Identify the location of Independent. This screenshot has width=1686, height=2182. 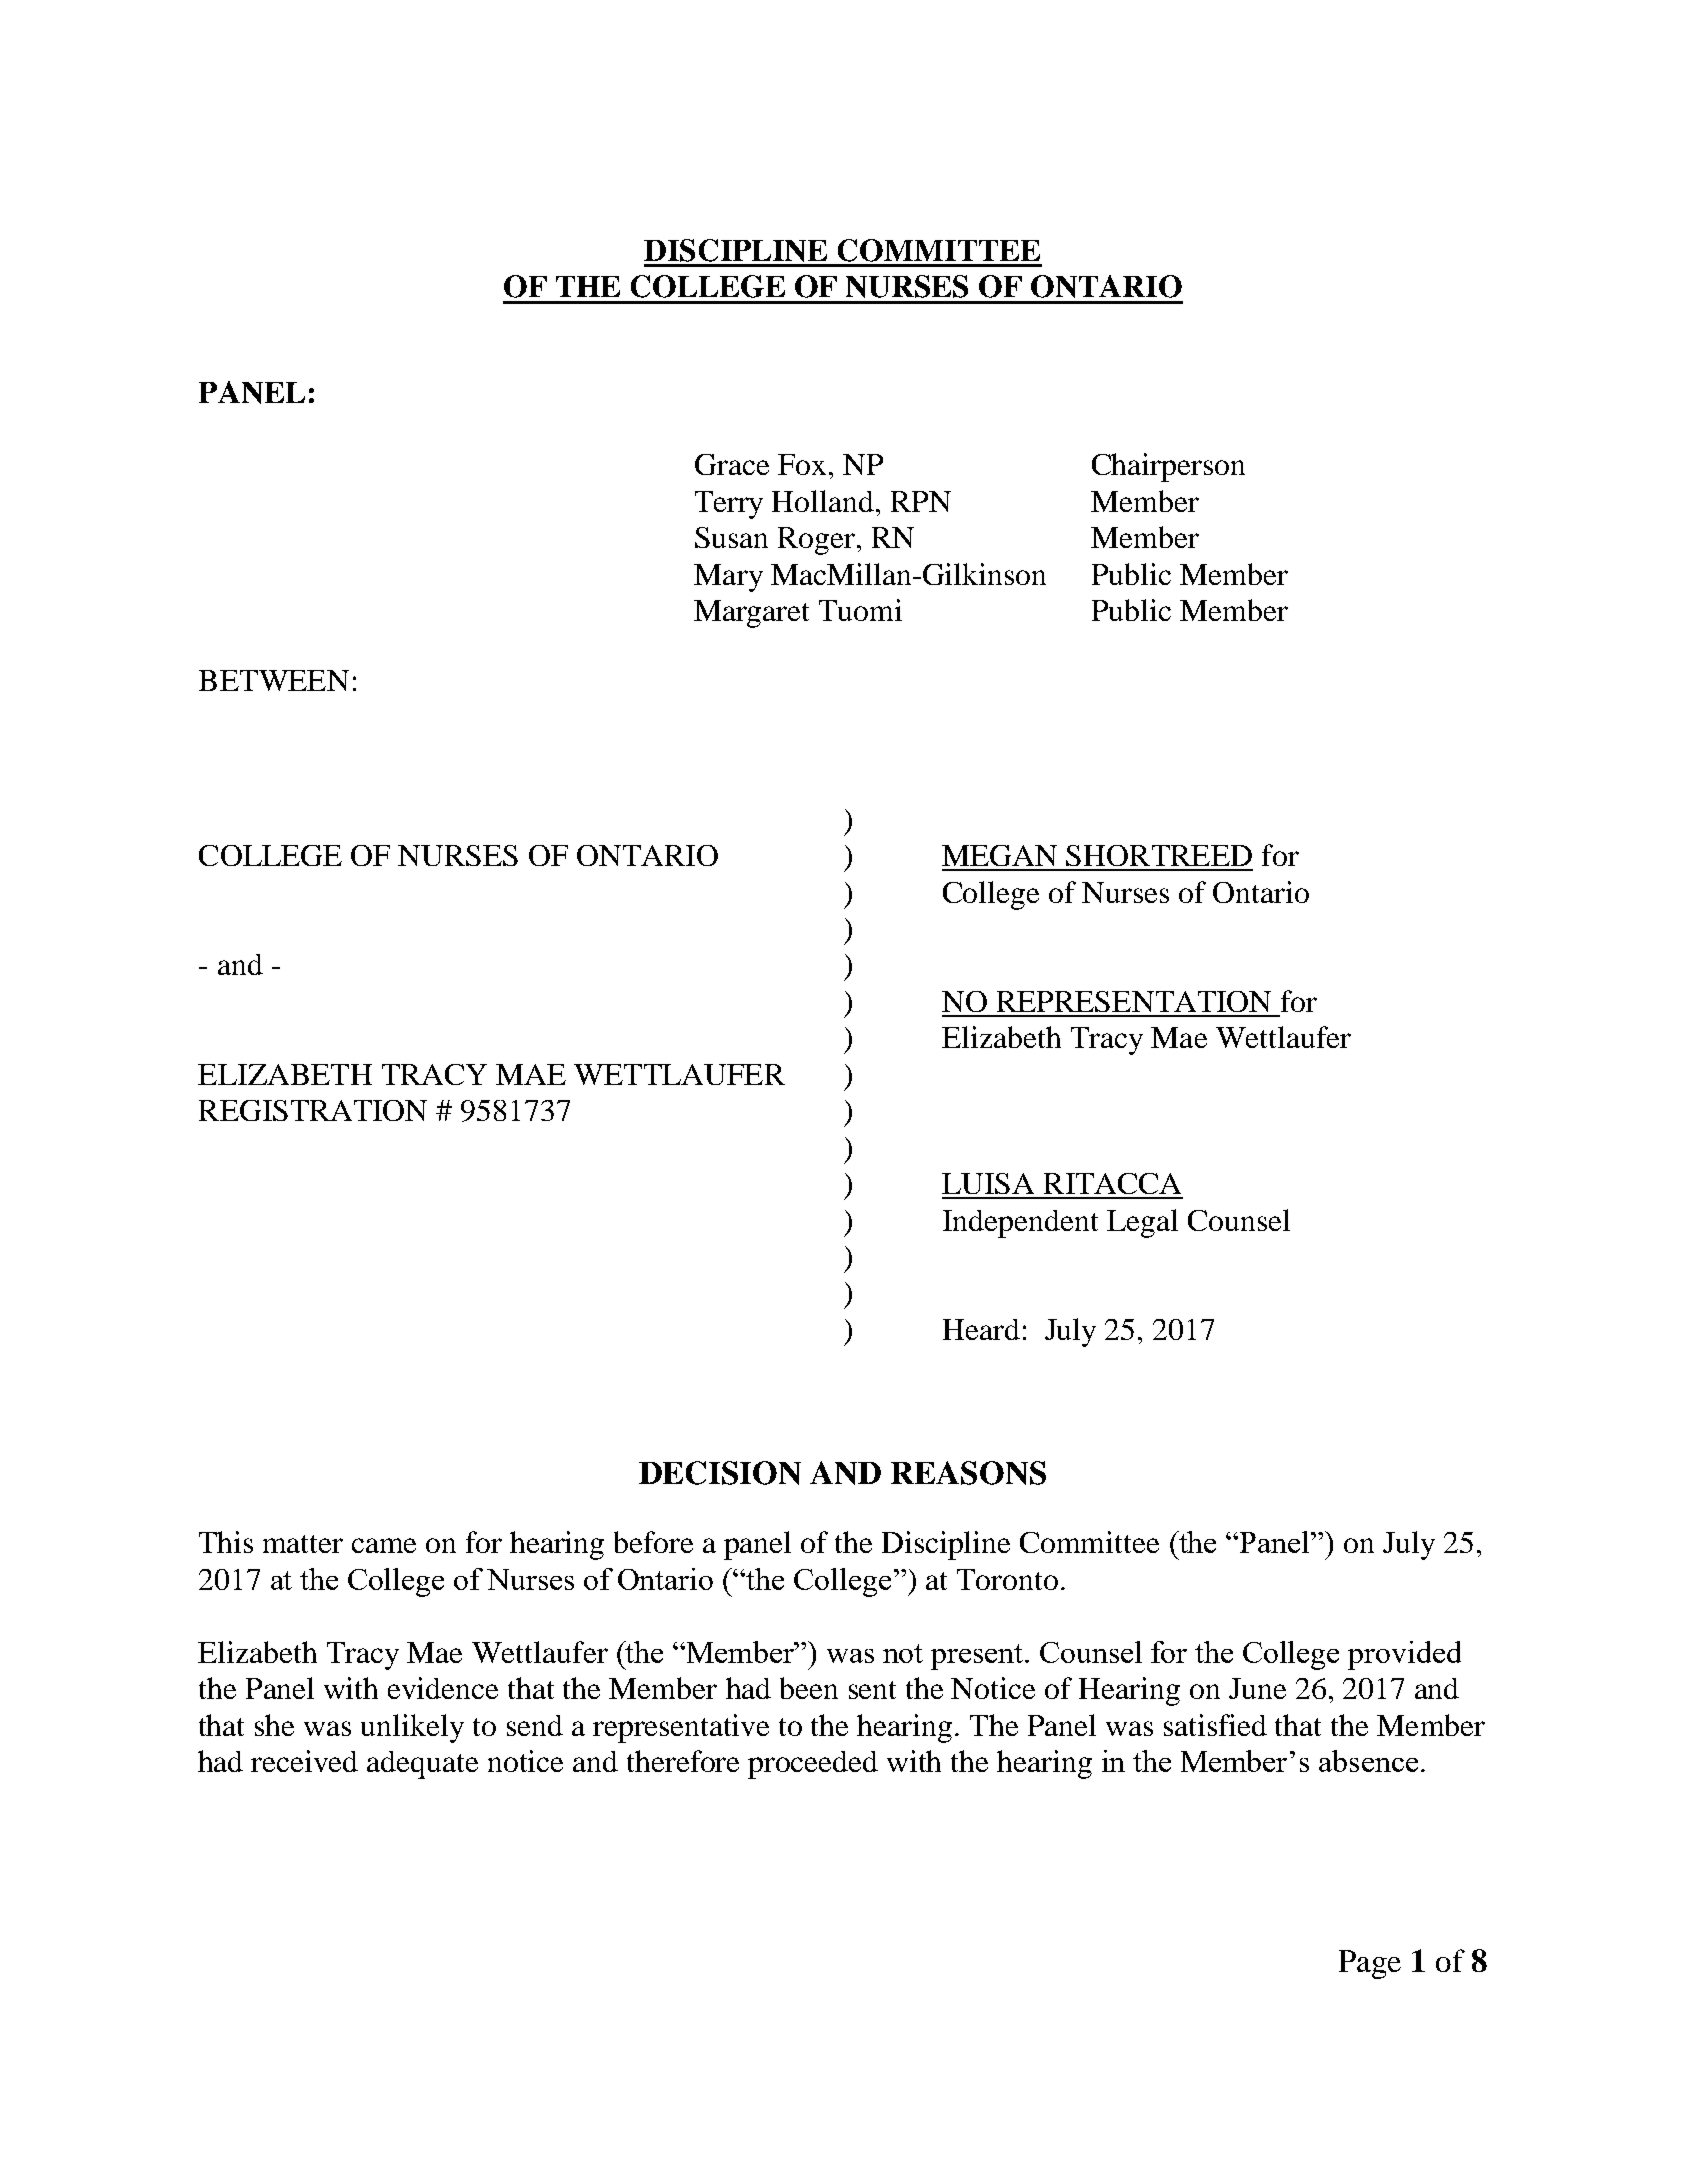
(1020, 1224).
